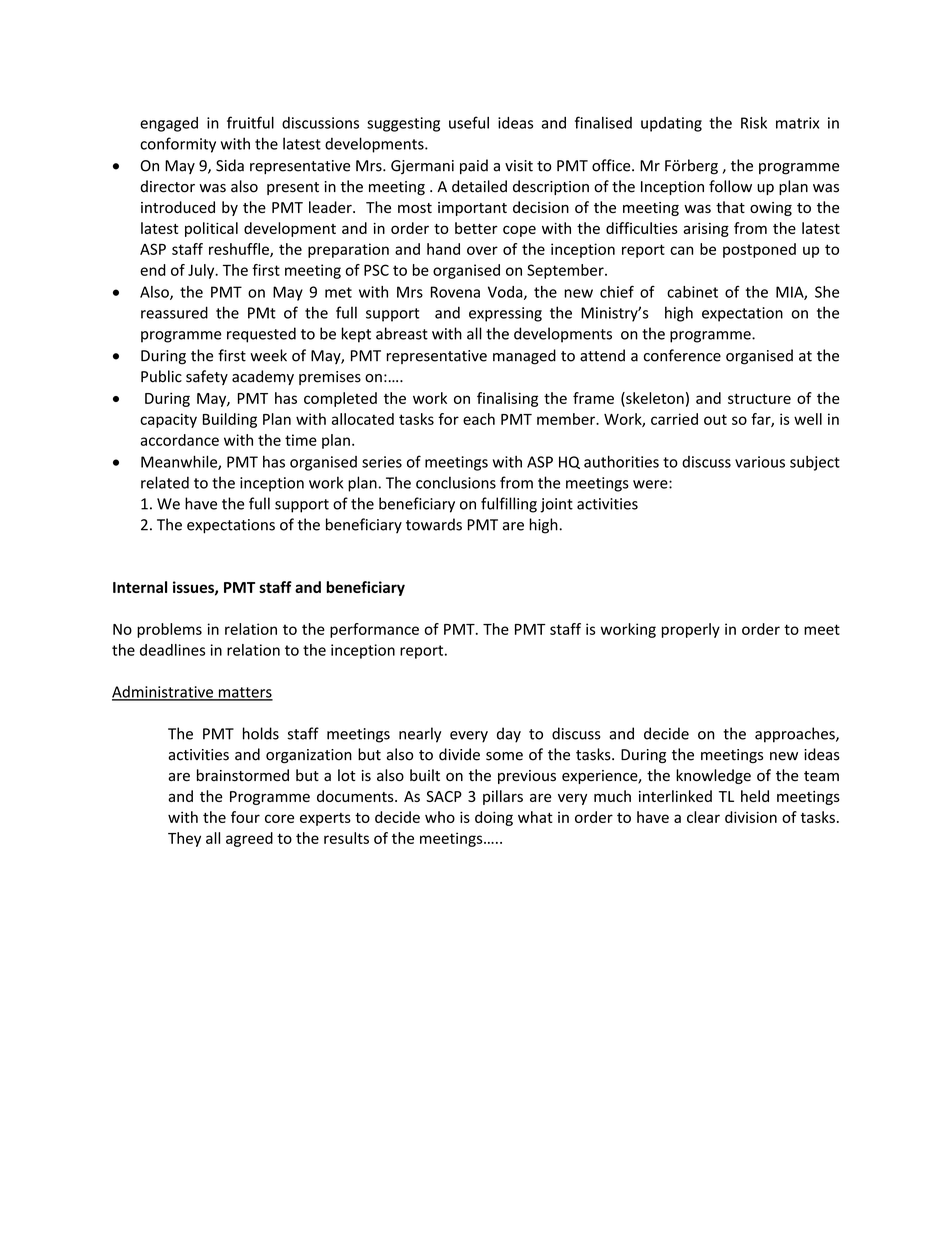 The height and width of the screenshot is (1233, 952). What do you see at coordinates (374, 630) in the screenshot?
I see `performance` at bounding box center [374, 630].
